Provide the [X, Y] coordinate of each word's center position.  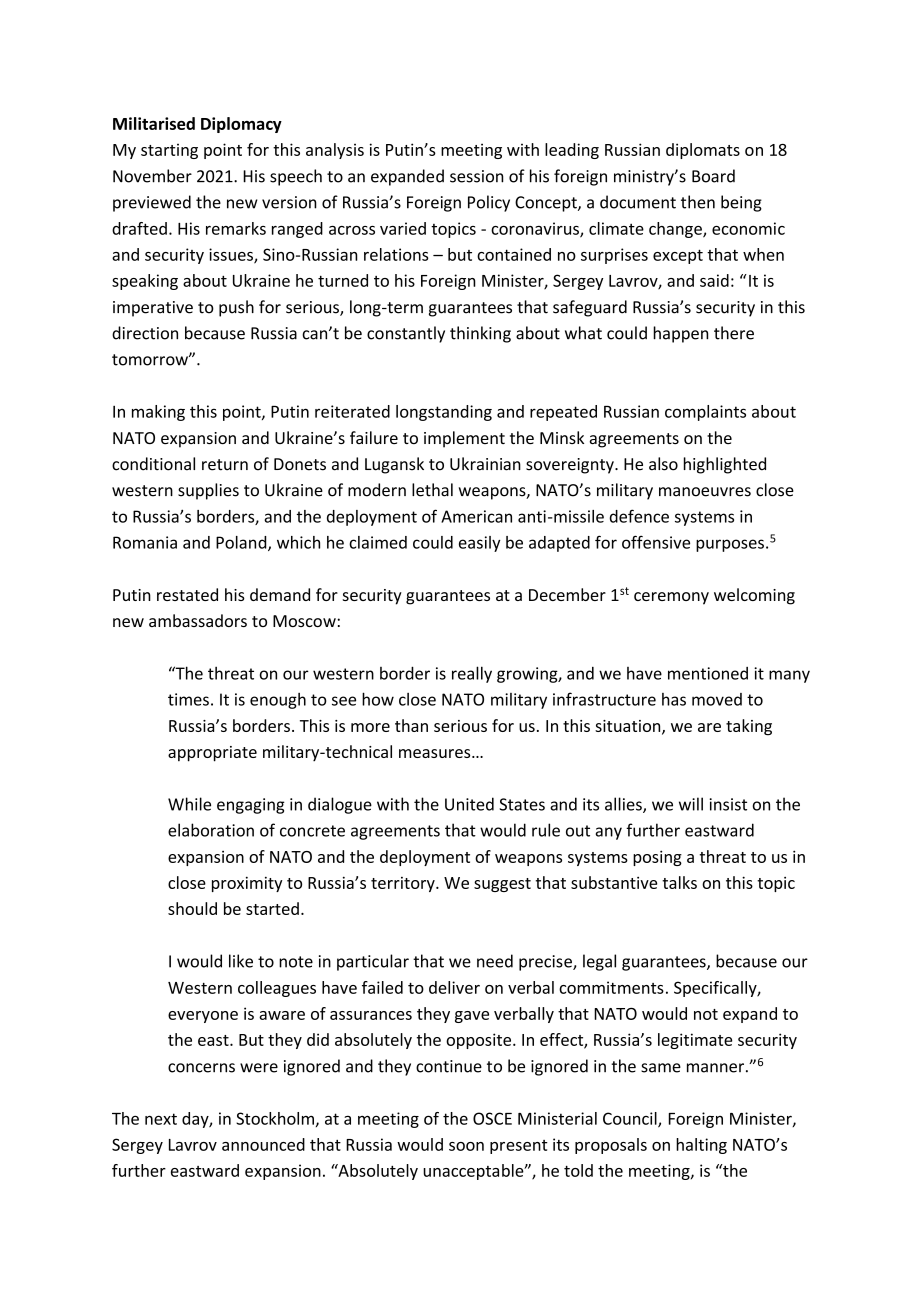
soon [466, 1146]
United [469, 804]
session [477, 176]
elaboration [211, 830]
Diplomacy [241, 125]
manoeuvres [705, 492]
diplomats [703, 151]
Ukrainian [485, 464]
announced [263, 1144]
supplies [208, 491]
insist [728, 804]
